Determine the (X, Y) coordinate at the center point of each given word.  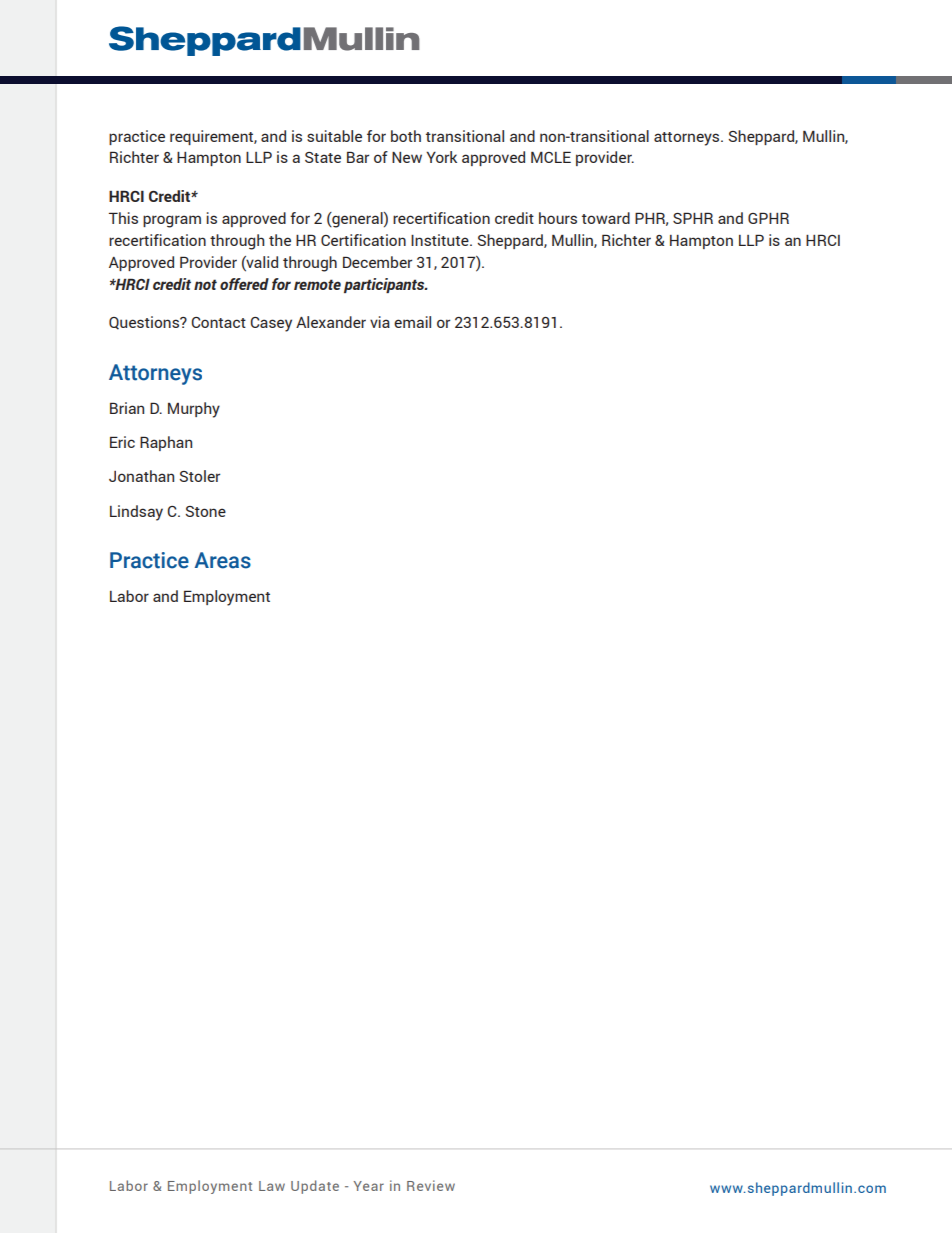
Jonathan (141, 476)
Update (315, 1187)
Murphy (194, 410)
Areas (223, 560)
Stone (205, 511)
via (380, 322)
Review (431, 1185)
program (172, 221)
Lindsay (136, 513)
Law (272, 1186)
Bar (358, 157)
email (412, 322)
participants (385, 285)
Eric (122, 442)
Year (369, 1186)
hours (558, 218)
